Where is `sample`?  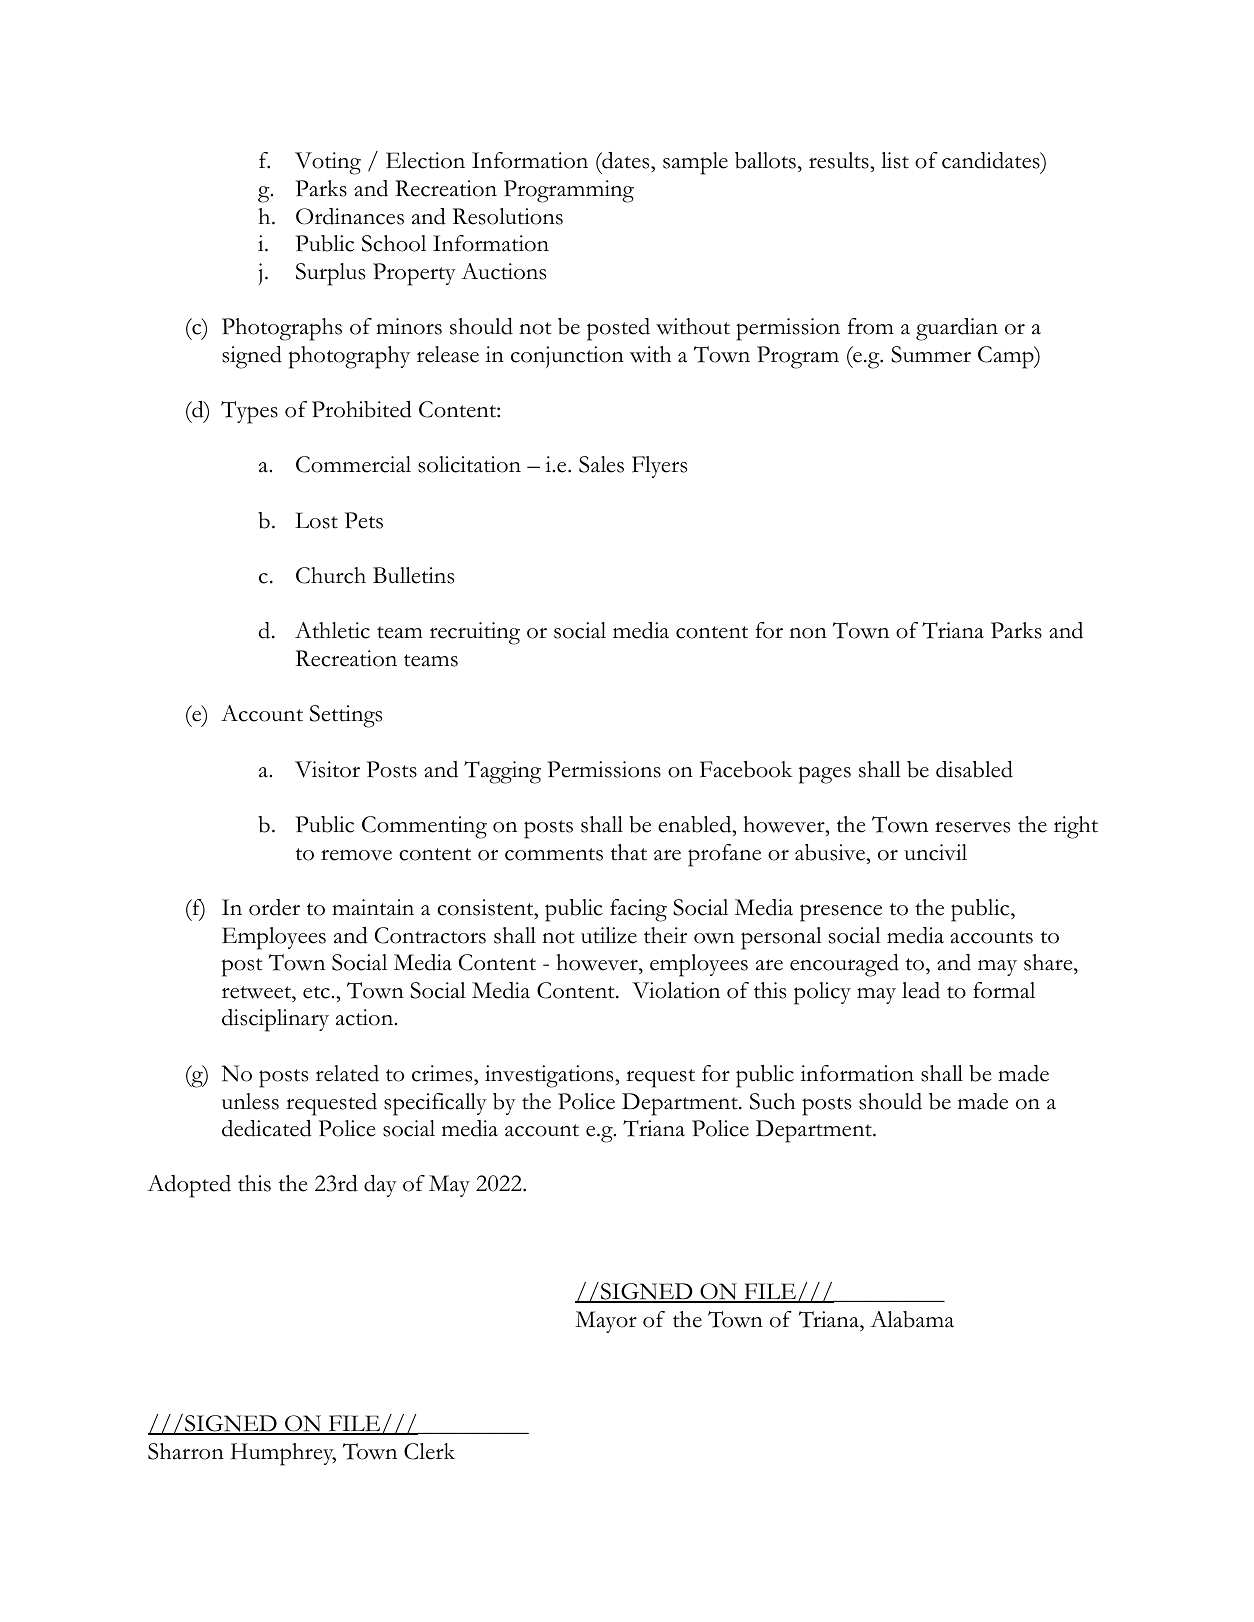 sample is located at coordinates (695, 163).
